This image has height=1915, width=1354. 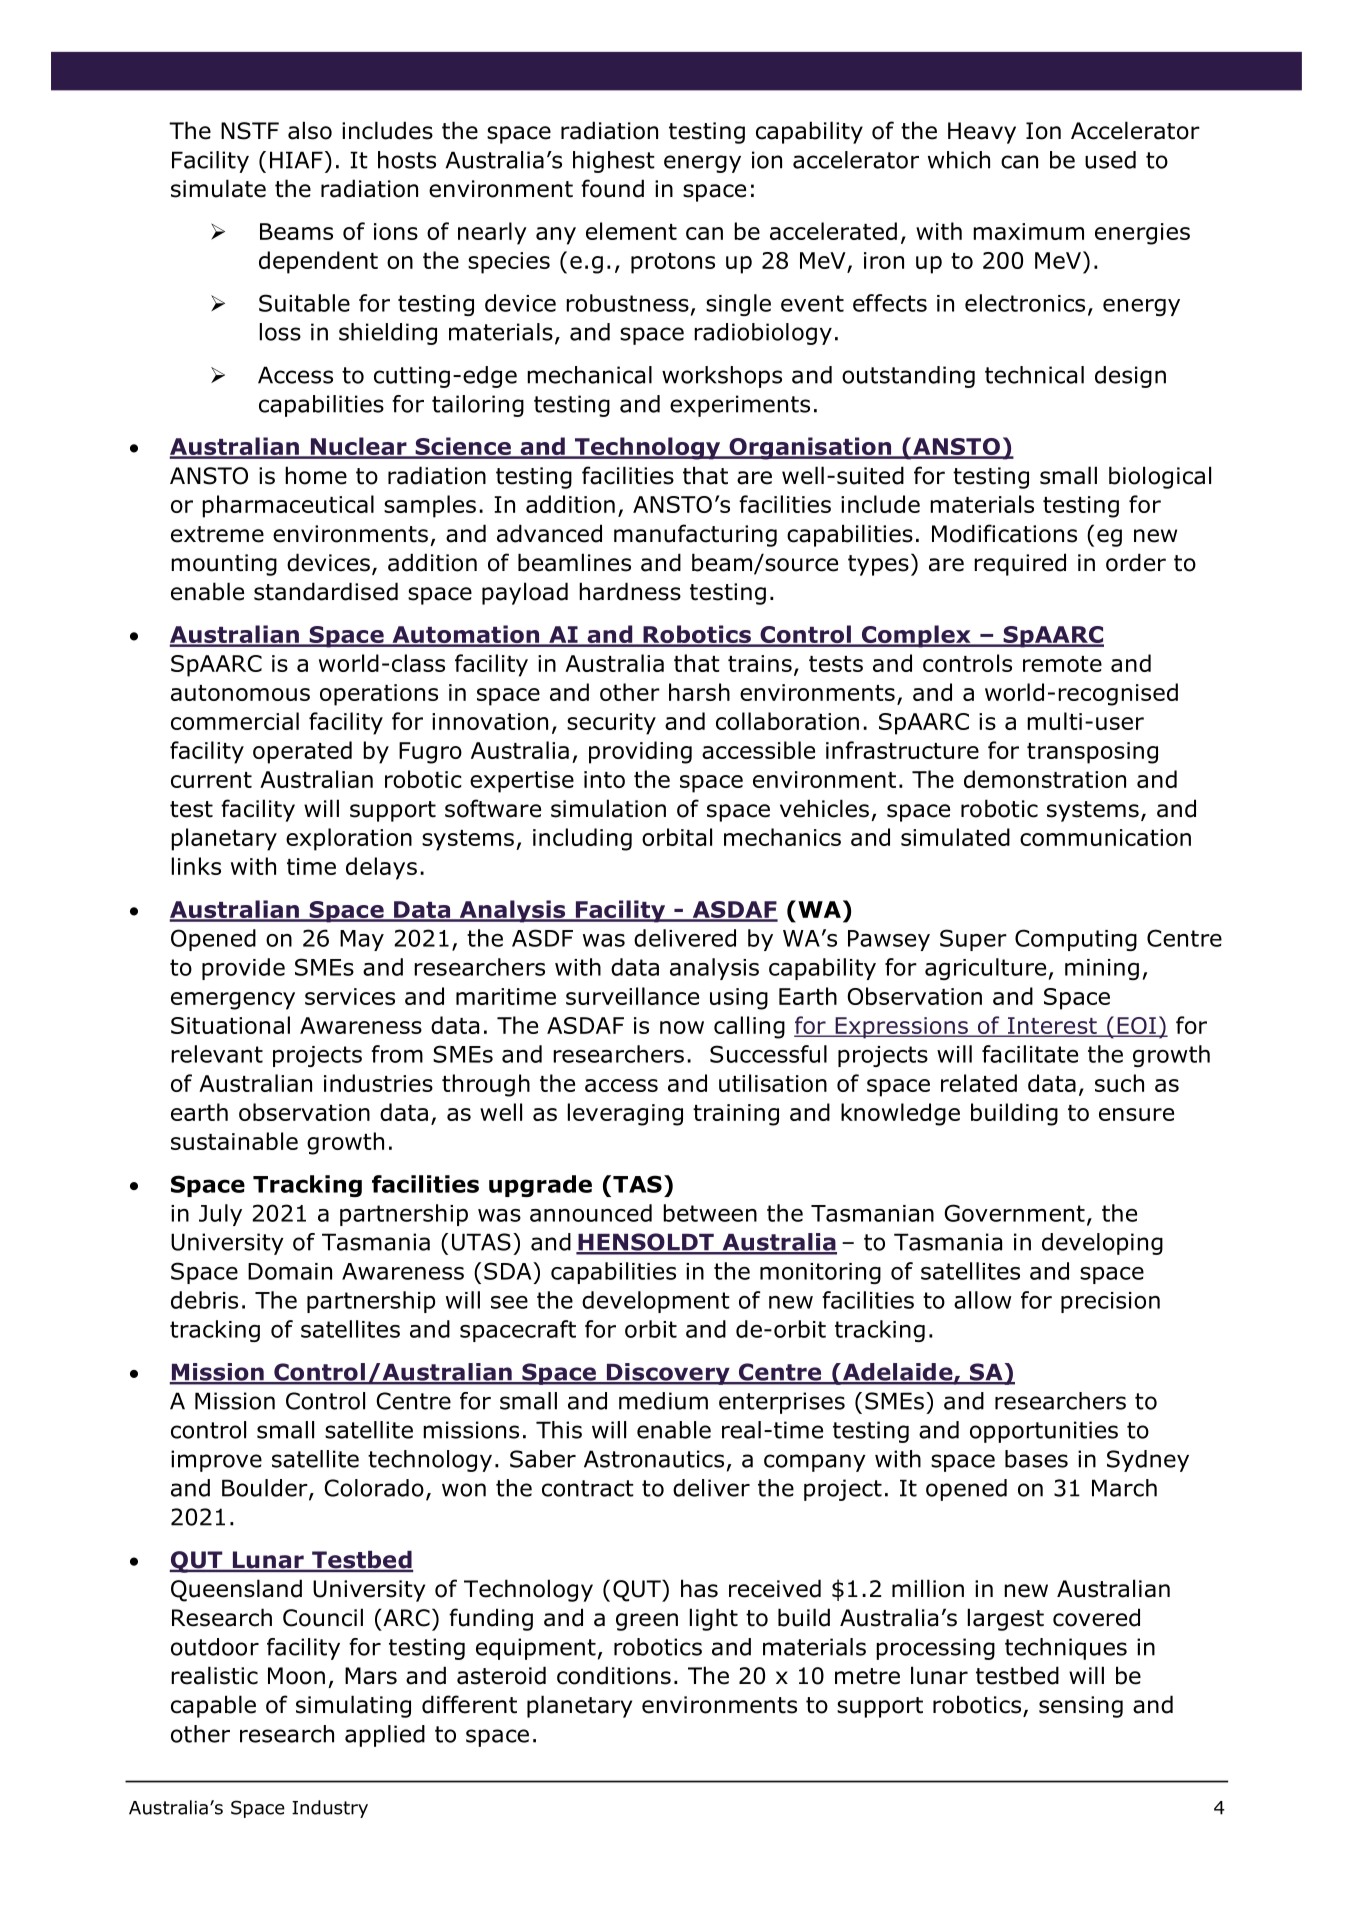 What do you see at coordinates (647, 1622) in the image?
I see `green` at bounding box center [647, 1622].
